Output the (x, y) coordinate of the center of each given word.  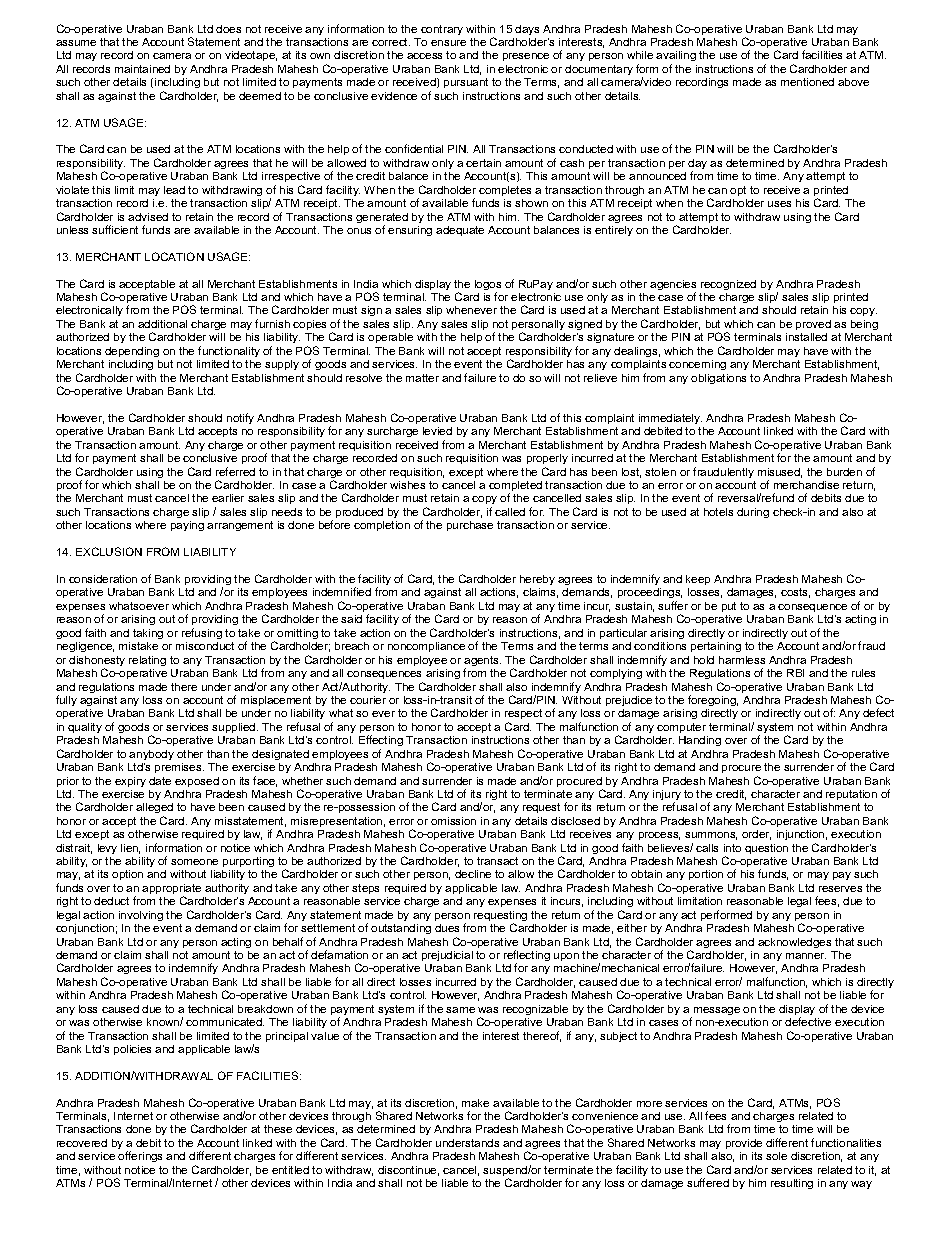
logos (488, 286)
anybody (151, 755)
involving (141, 916)
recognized (728, 285)
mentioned (807, 82)
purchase (470, 526)
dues (447, 928)
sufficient (115, 229)
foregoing (713, 700)
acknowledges (794, 943)
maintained (142, 69)
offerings (140, 1156)
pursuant (466, 83)
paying (187, 526)
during (753, 513)
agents (482, 662)
